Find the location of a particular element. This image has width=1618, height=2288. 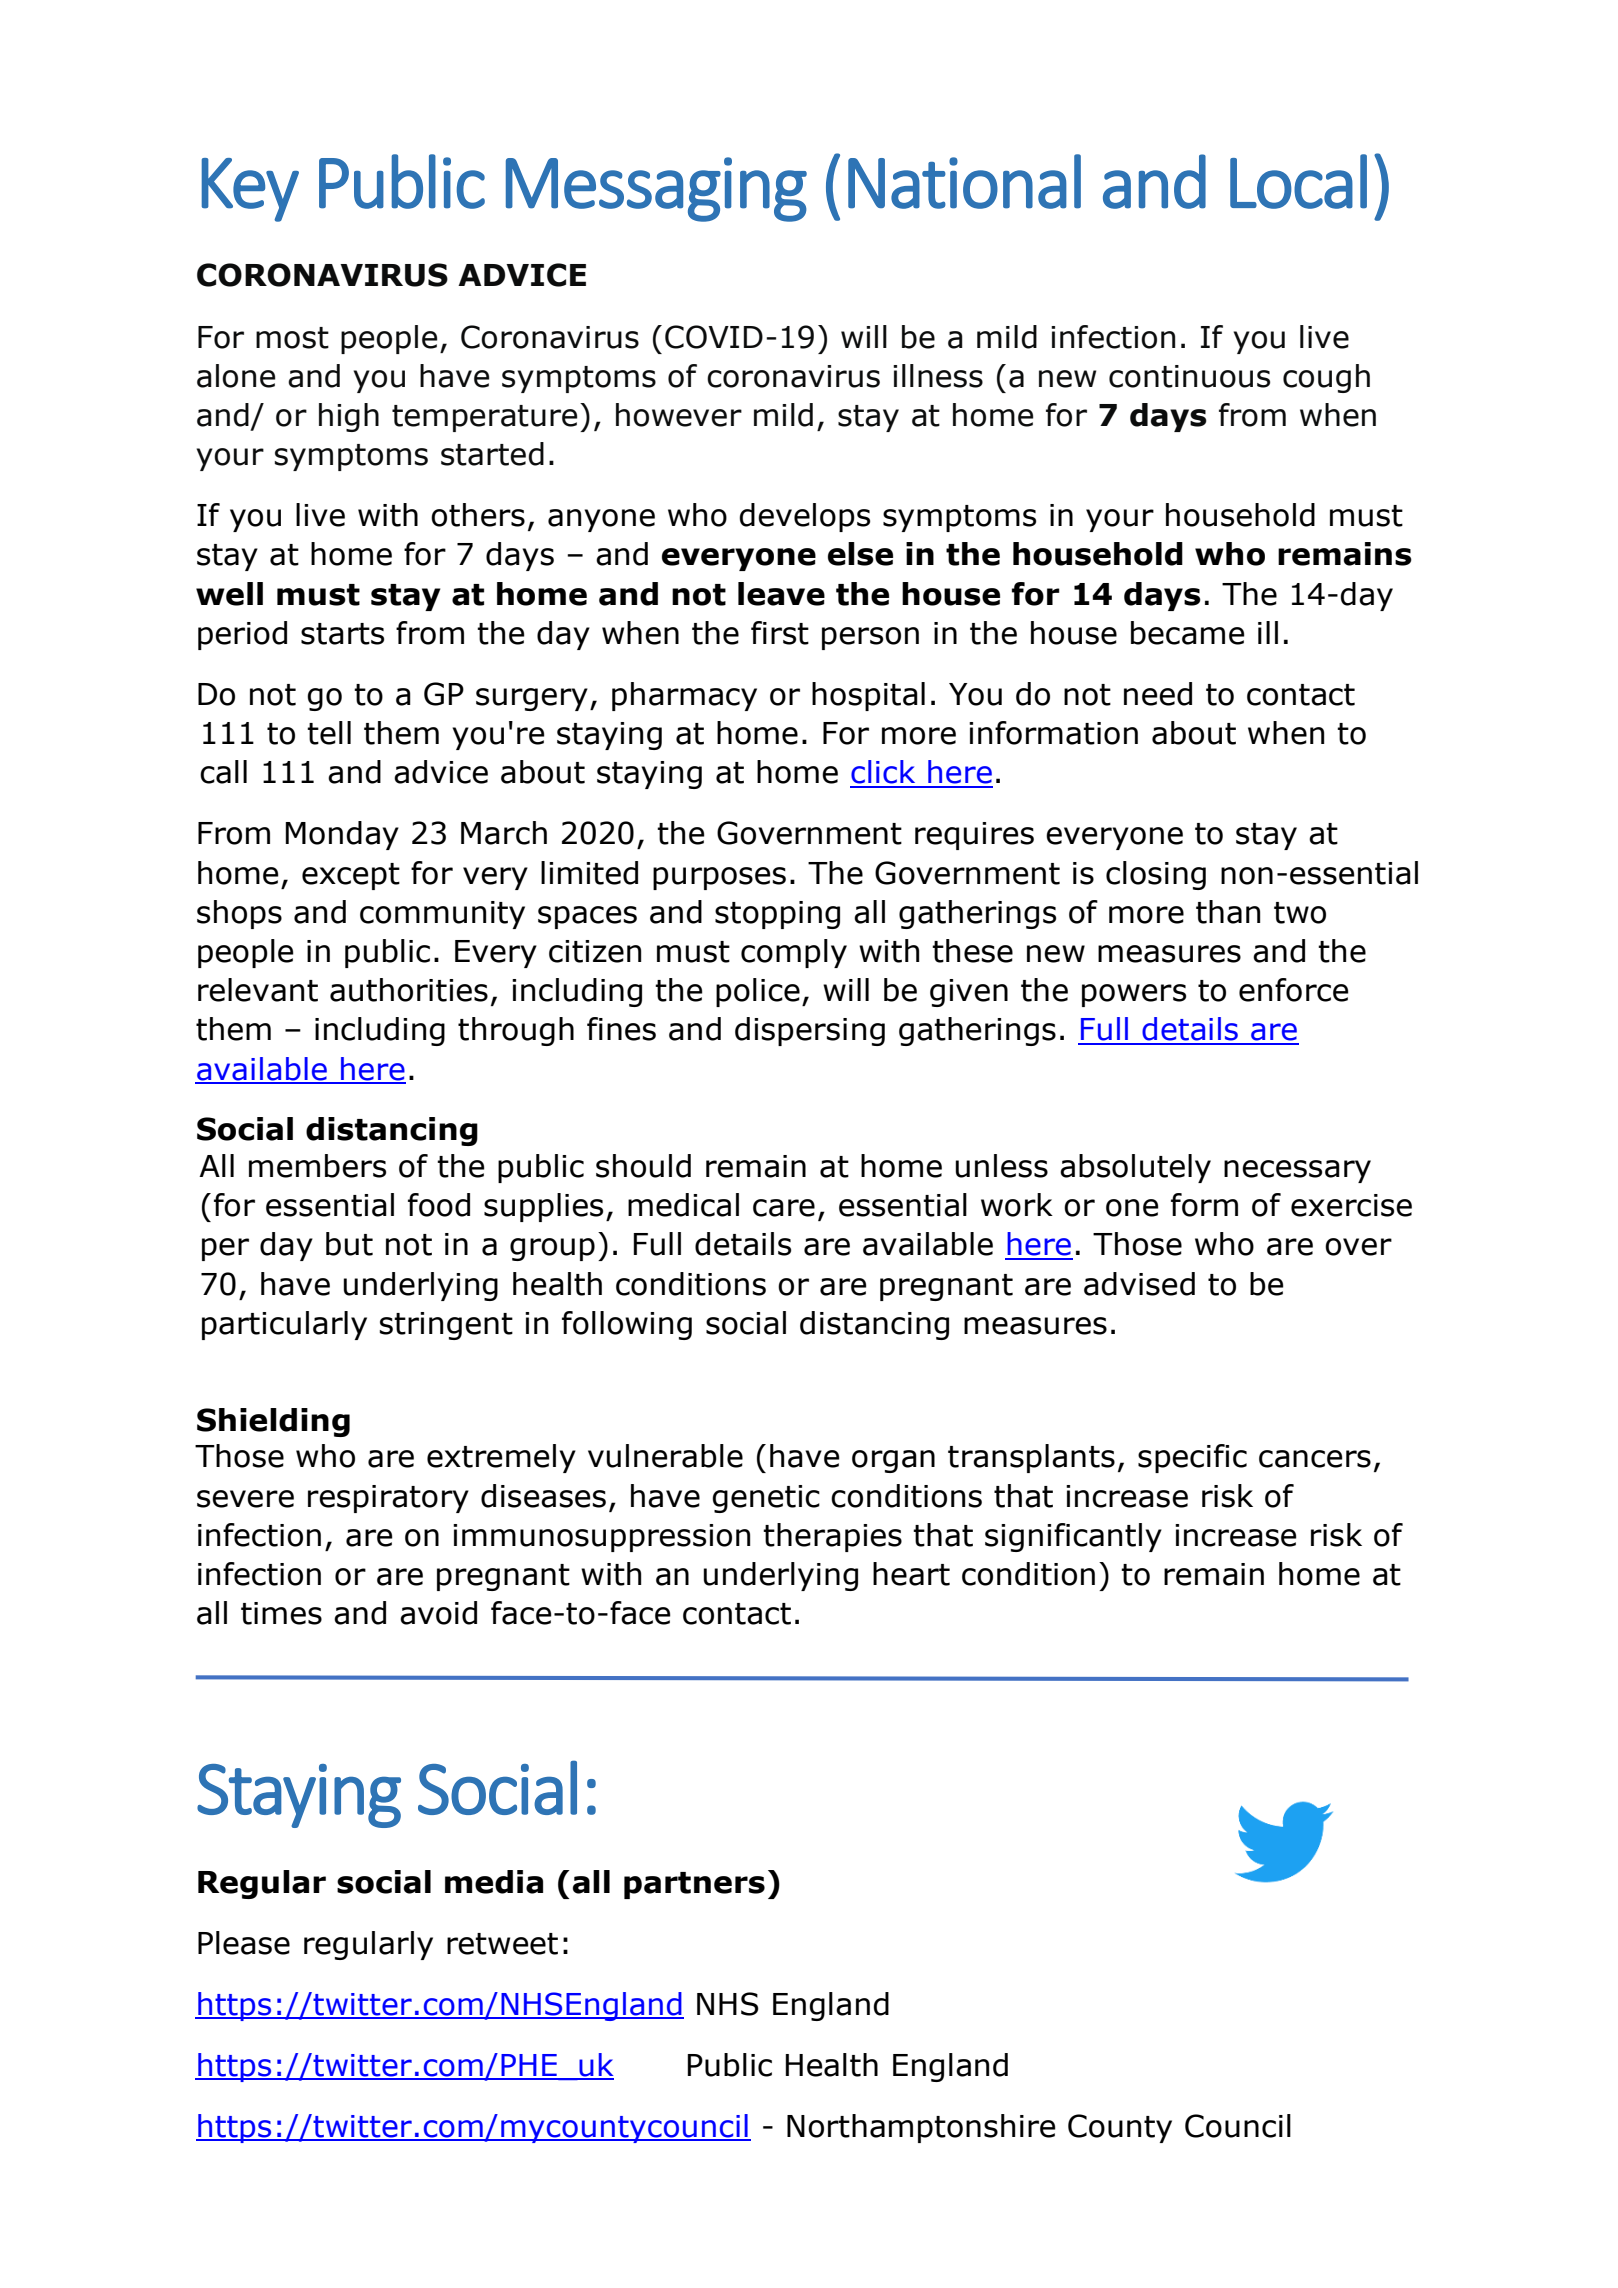

Messaging is located at coordinates (656, 189).
